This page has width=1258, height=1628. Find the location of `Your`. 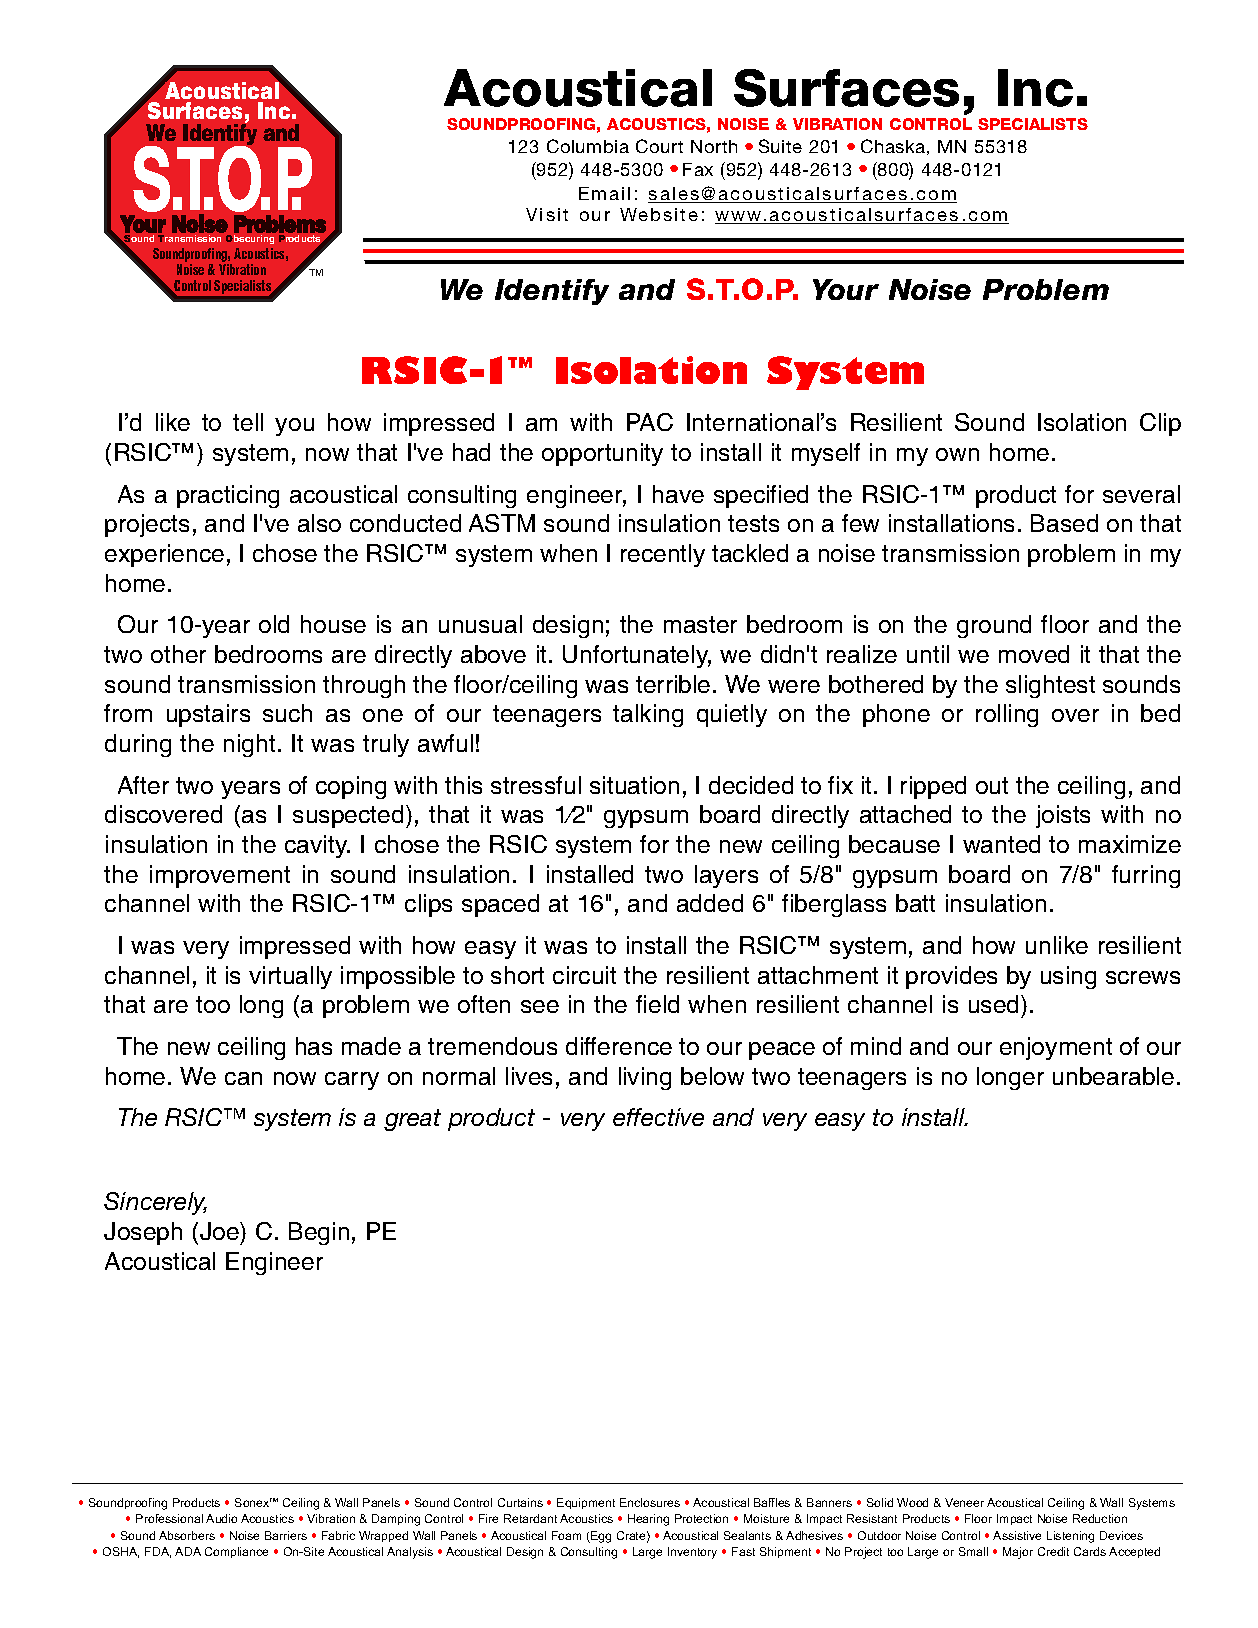

Your is located at coordinates (846, 289).
